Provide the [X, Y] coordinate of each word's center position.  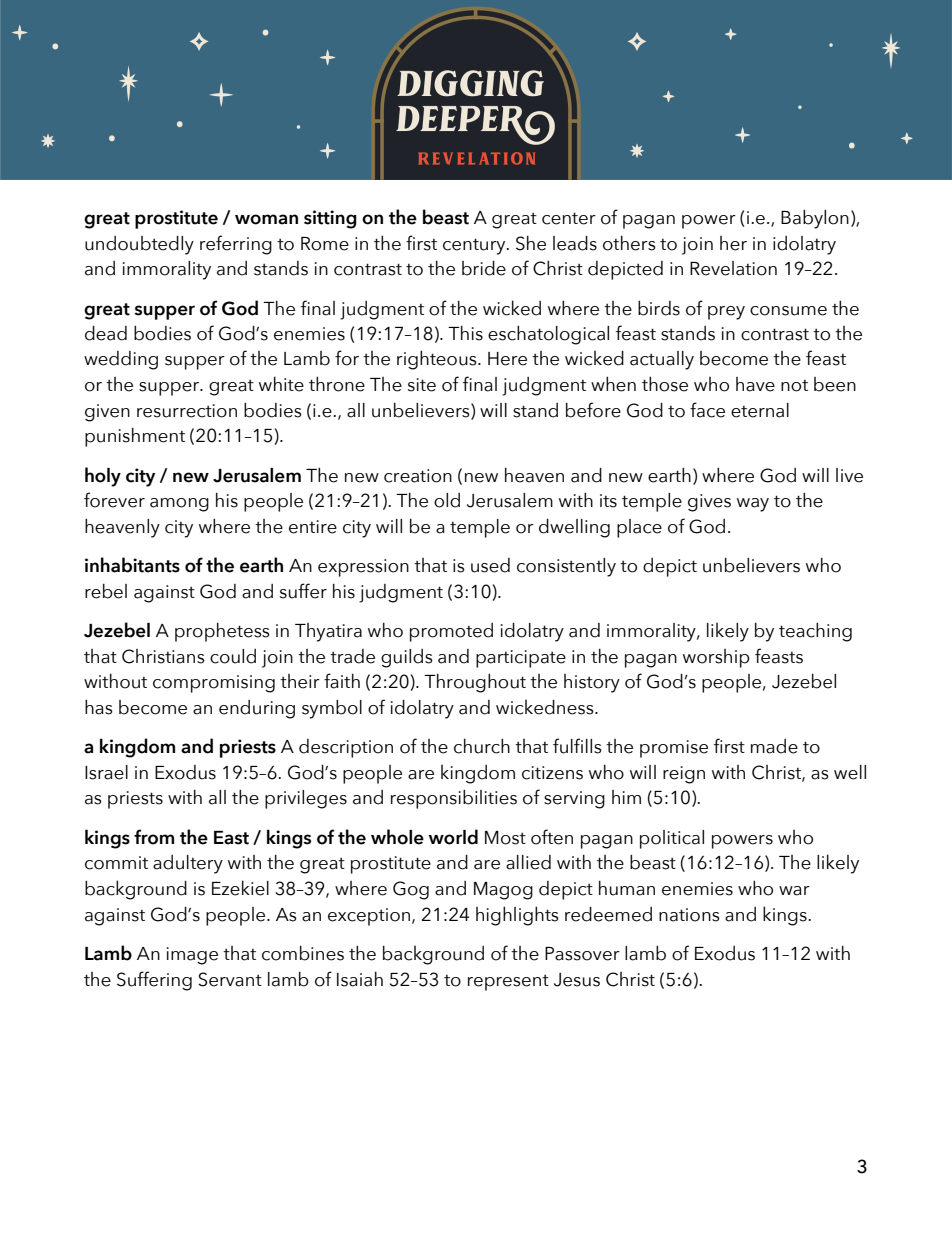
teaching [815, 632]
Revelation [733, 268]
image [192, 956]
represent [508, 983]
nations [689, 915]
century [475, 246]
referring [236, 245]
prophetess [222, 632]
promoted [451, 632]
